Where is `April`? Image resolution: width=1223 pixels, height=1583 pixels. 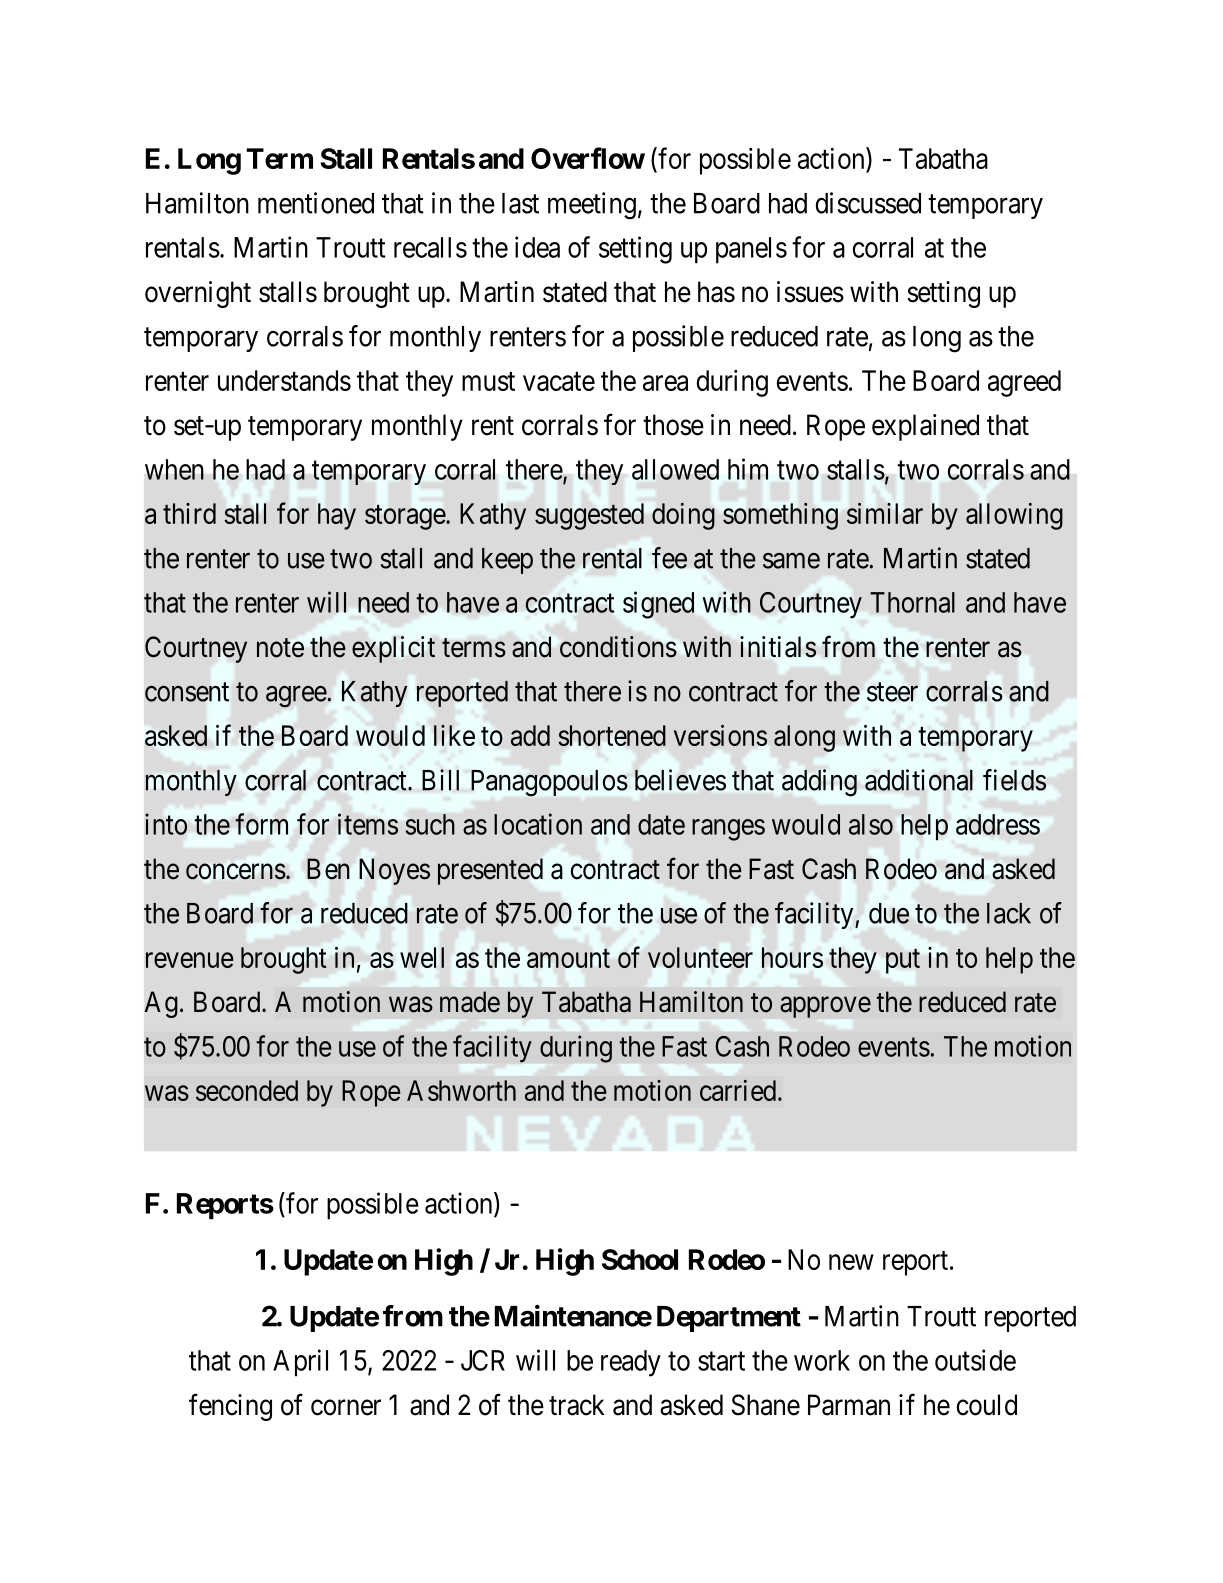 April is located at coordinates (300, 1363).
